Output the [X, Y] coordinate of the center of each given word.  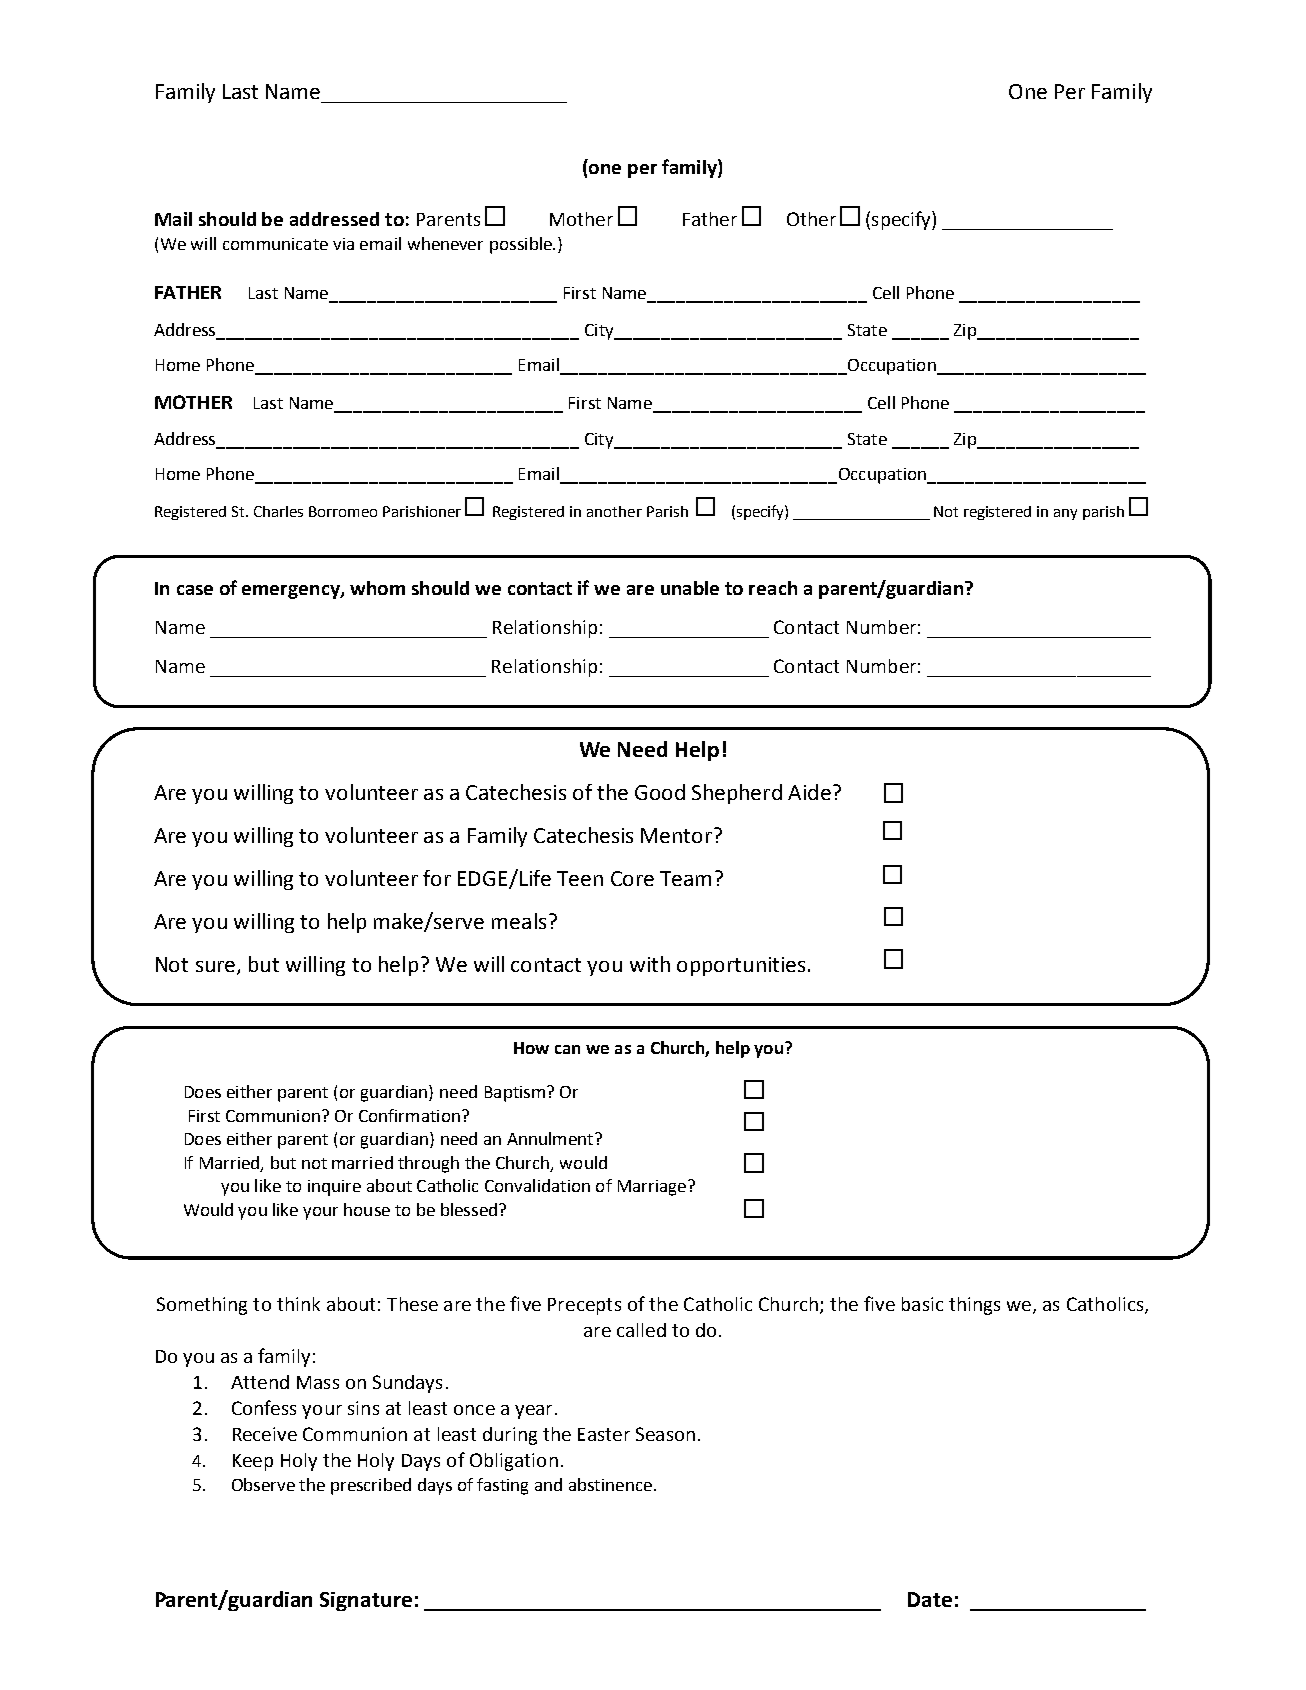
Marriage [653, 1188]
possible [522, 245]
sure [215, 966]
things [974, 1306]
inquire [334, 1188]
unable [690, 588]
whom [377, 588]
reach [773, 588]
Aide [809, 792]
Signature [366, 1601]
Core [632, 878]
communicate [275, 244]
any [1065, 514]
